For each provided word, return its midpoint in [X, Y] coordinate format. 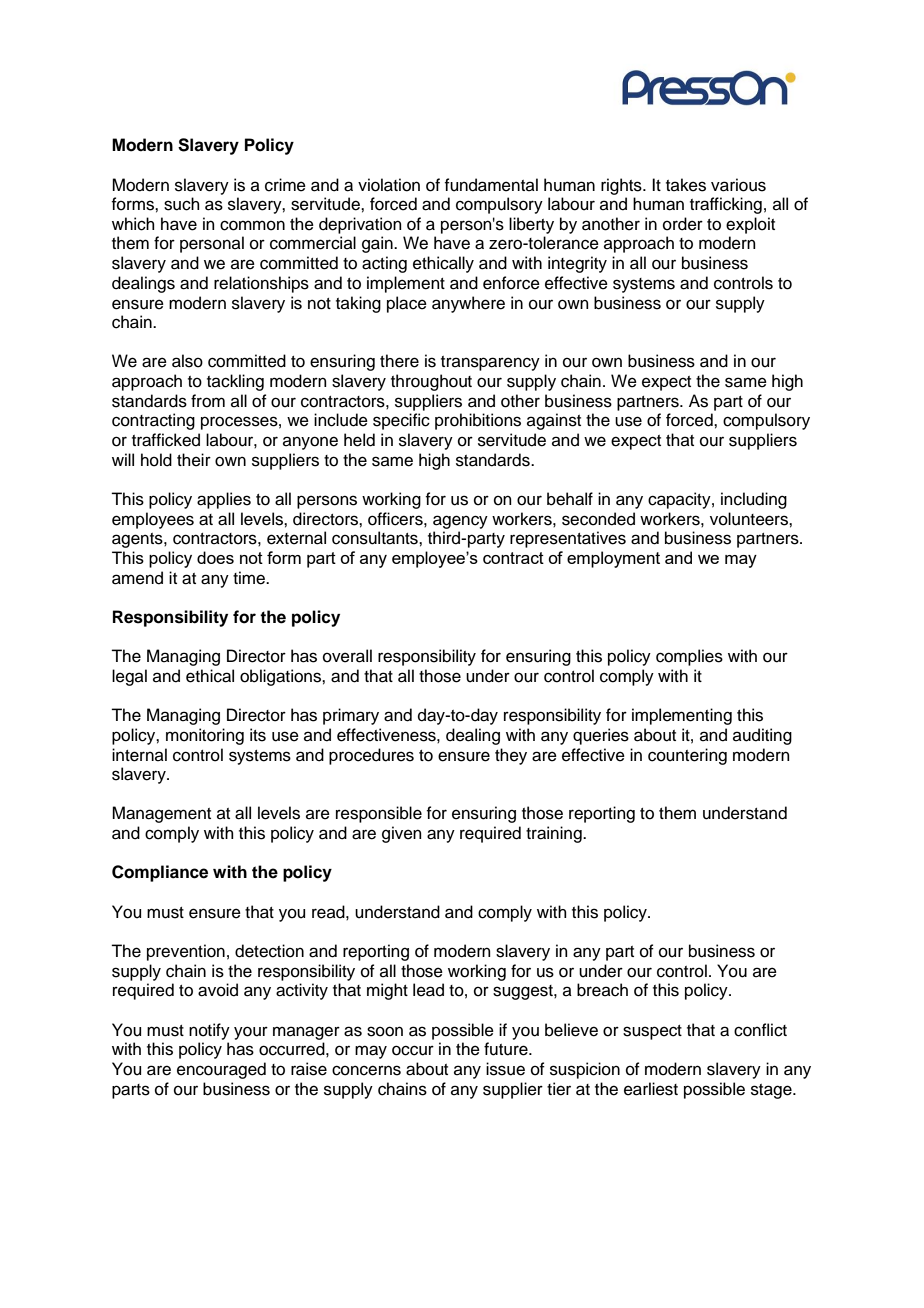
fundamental [491, 185]
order [683, 224]
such [182, 204]
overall [347, 656]
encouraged [221, 1070]
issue [505, 1069]
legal [129, 677]
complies [689, 657]
